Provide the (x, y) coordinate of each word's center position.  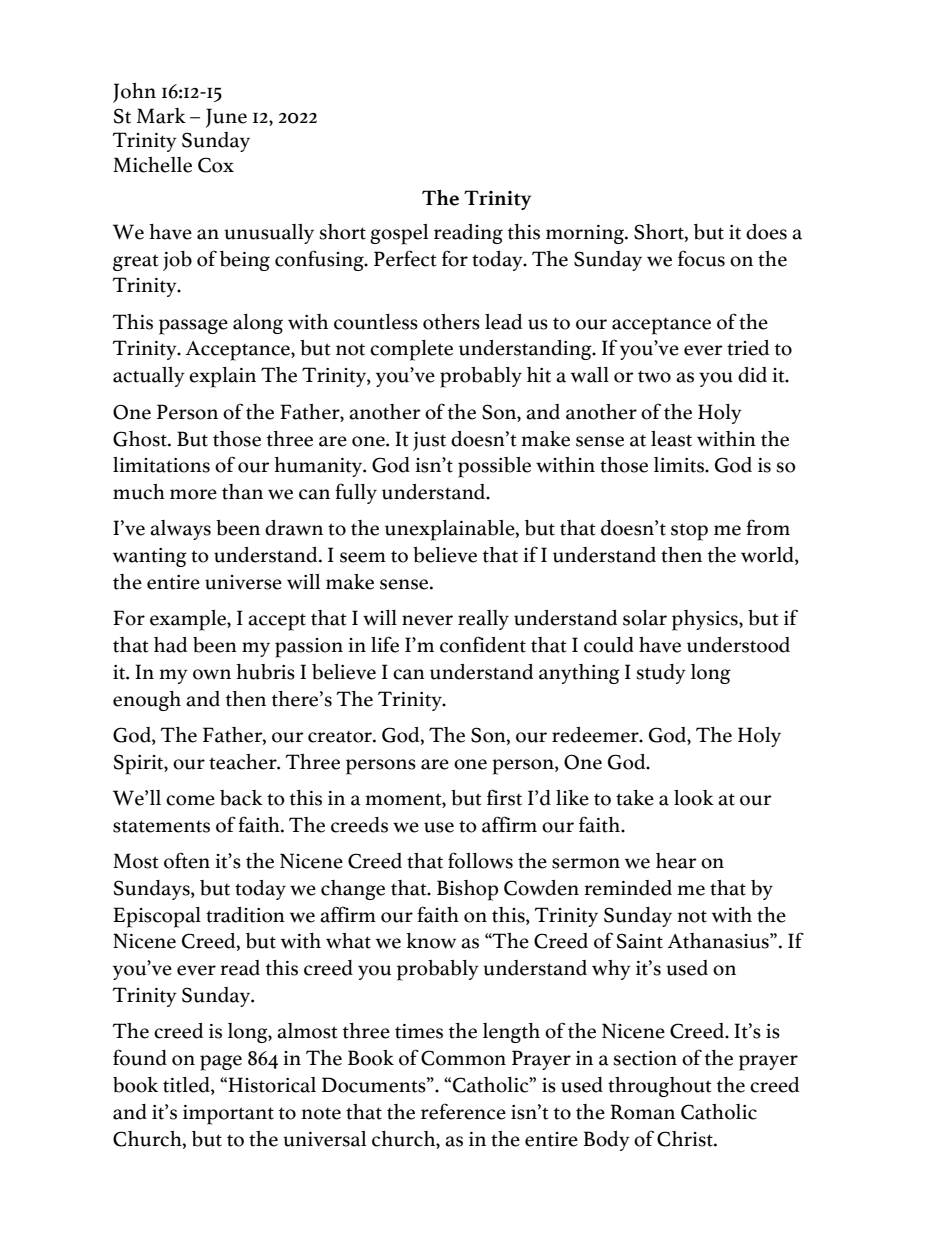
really (483, 620)
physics (706, 620)
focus (701, 258)
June (226, 118)
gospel (399, 234)
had (170, 645)
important (228, 1115)
